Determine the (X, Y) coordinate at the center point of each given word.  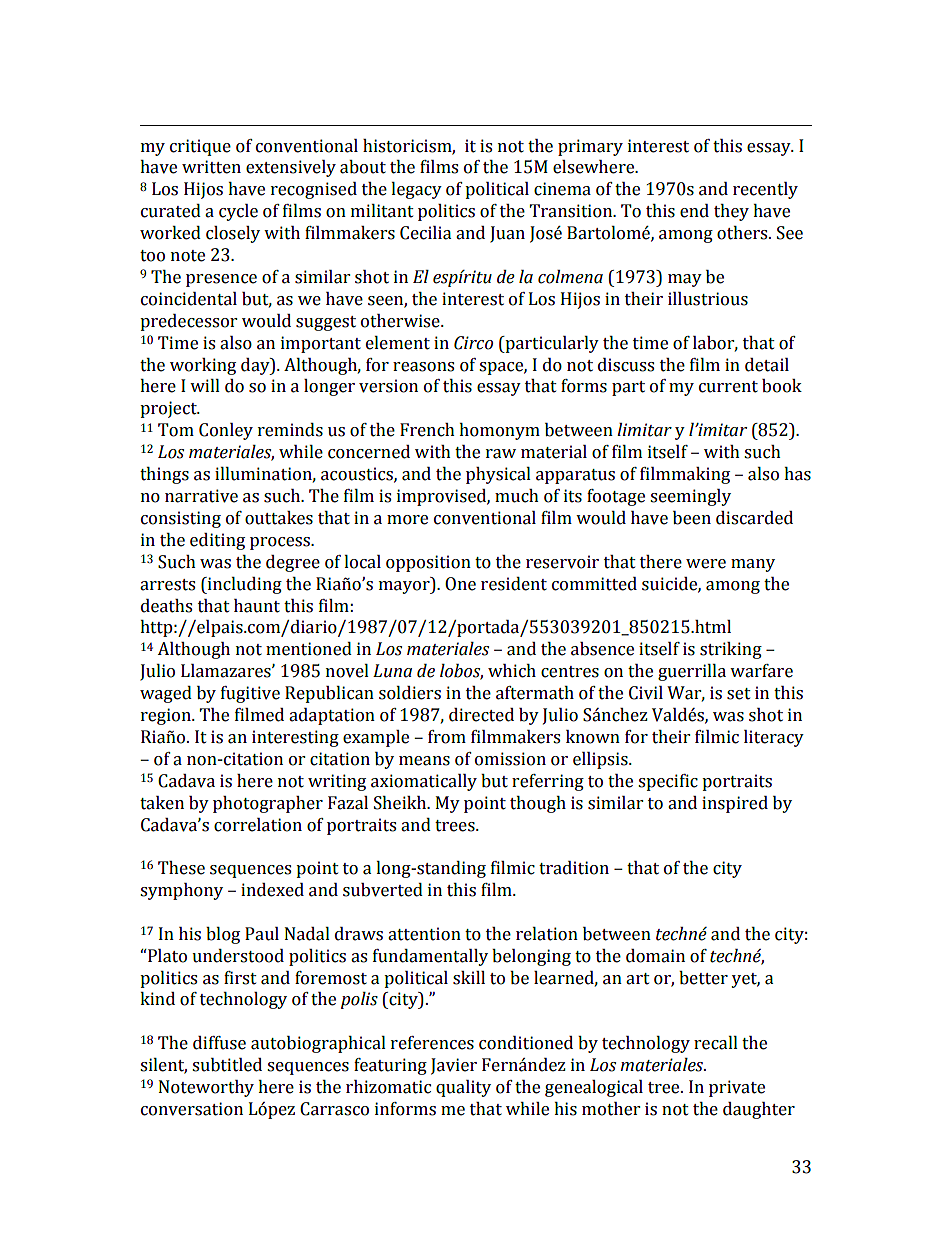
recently (765, 190)
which (512, 671)
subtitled (227, 1065)
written (211, 167)
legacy (416, 190)
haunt (257, 606)
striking (731, 650)
